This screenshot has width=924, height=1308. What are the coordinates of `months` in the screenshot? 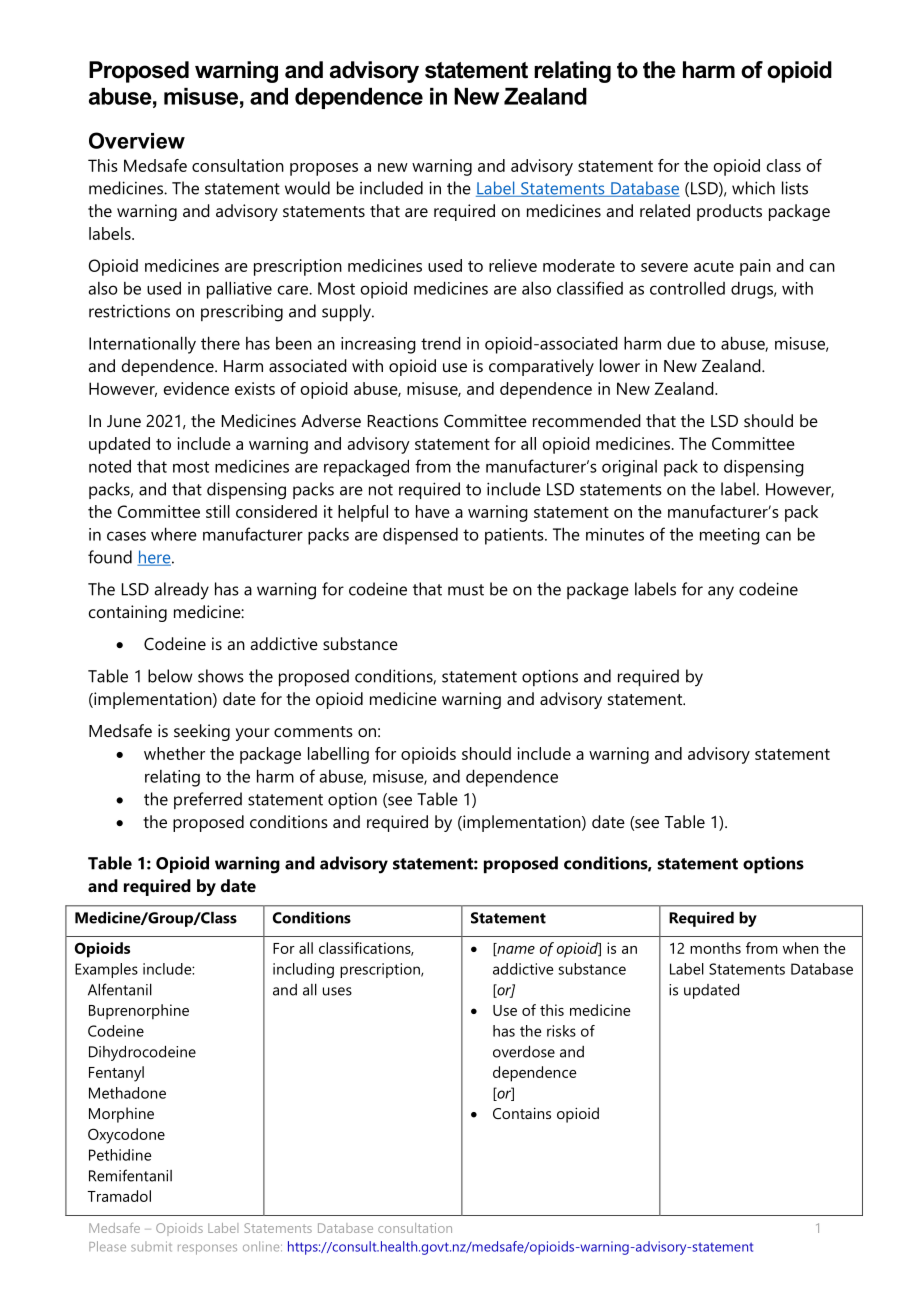 It's located at (715, 948).
